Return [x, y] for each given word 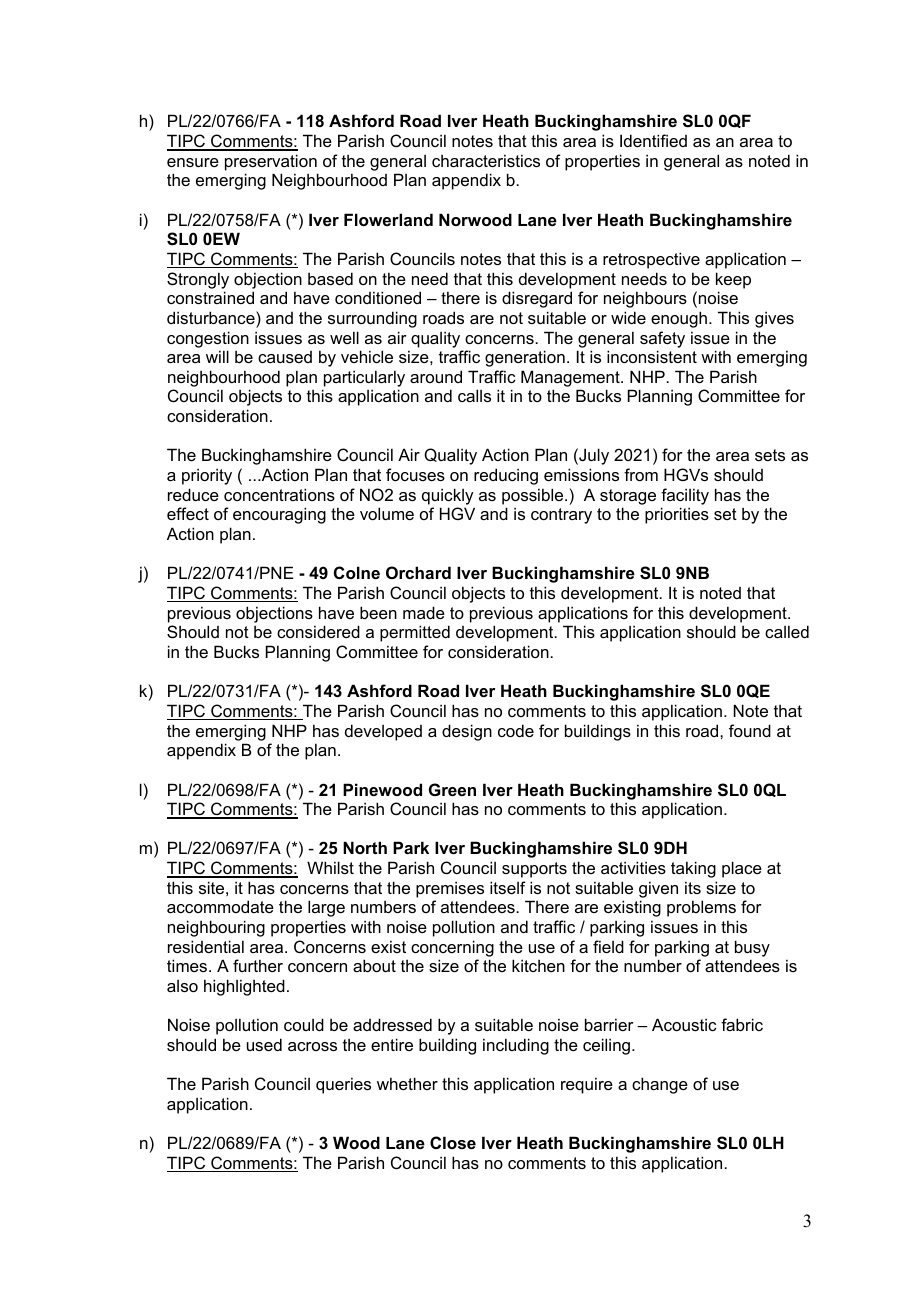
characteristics [486, 160]
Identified [653, 140]
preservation [271, 162]
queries [343, 1085]
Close [453, 1142]
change [660, 1085]
